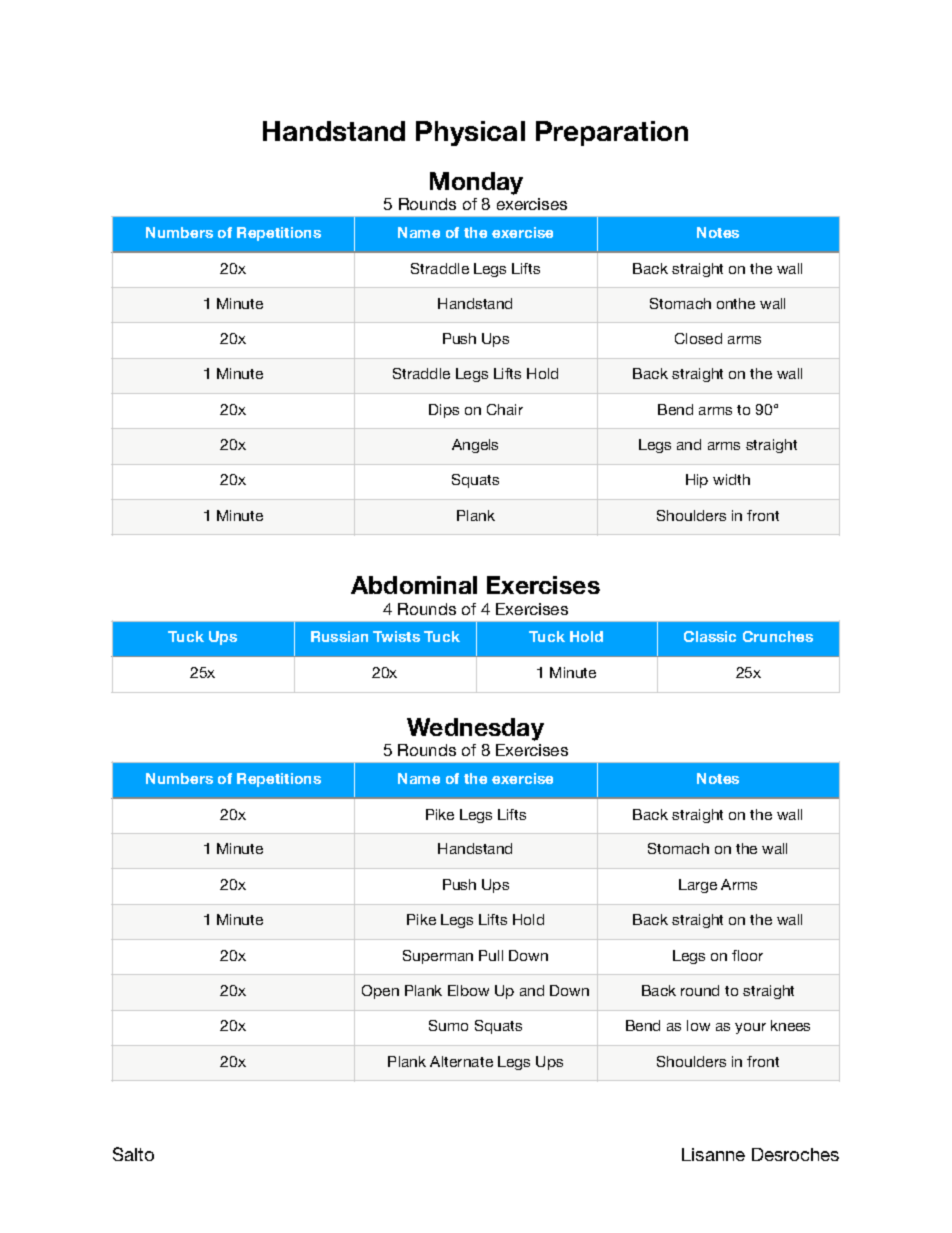 The image size is (952, 1233). I want to click on Closed, so click(698, 338).
